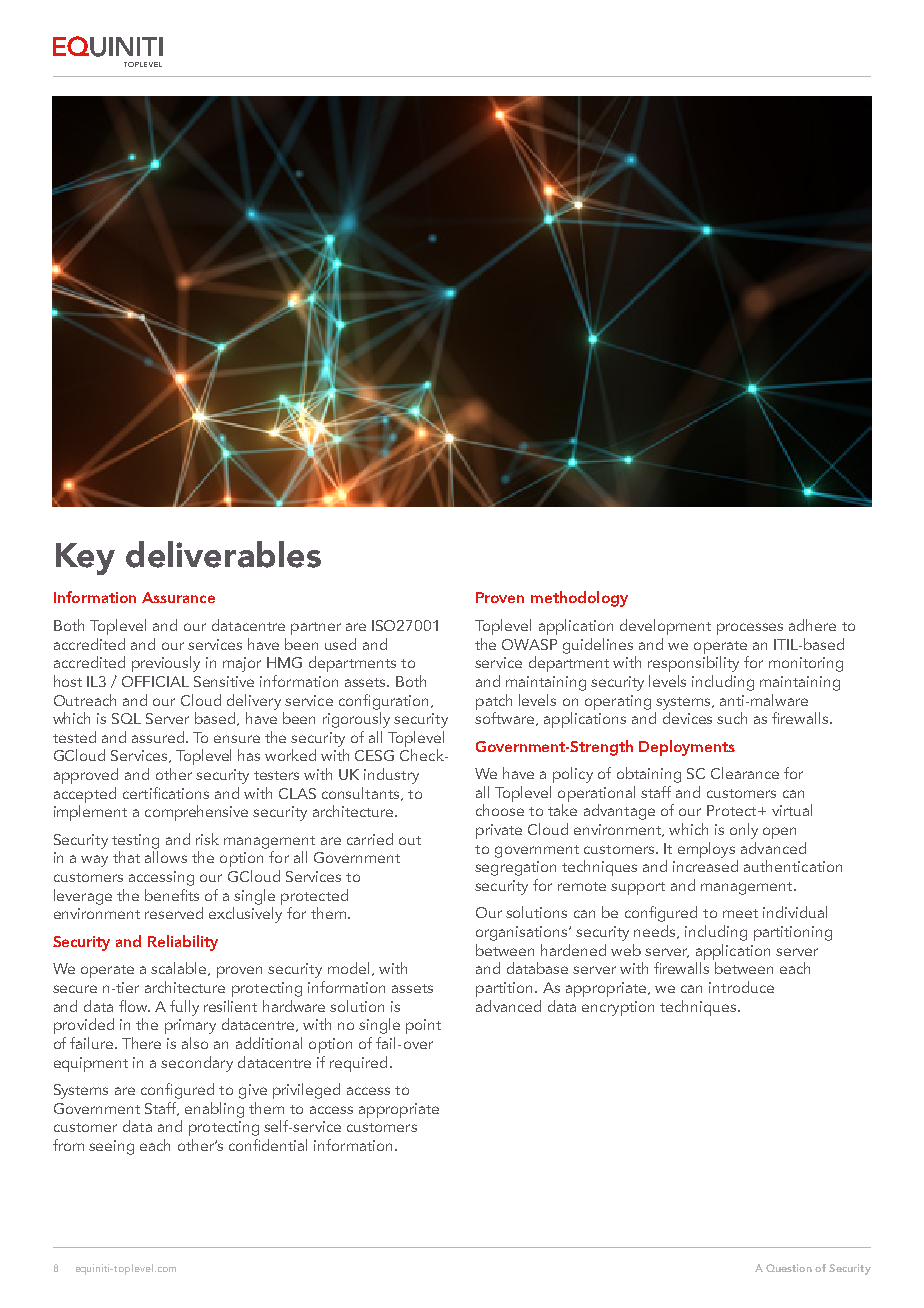 This screenshot has height=1308, width=924. What do you see at coordinates (523, 933) in the screenshot?
I see `organisations` at bounding box center [523, 933].
